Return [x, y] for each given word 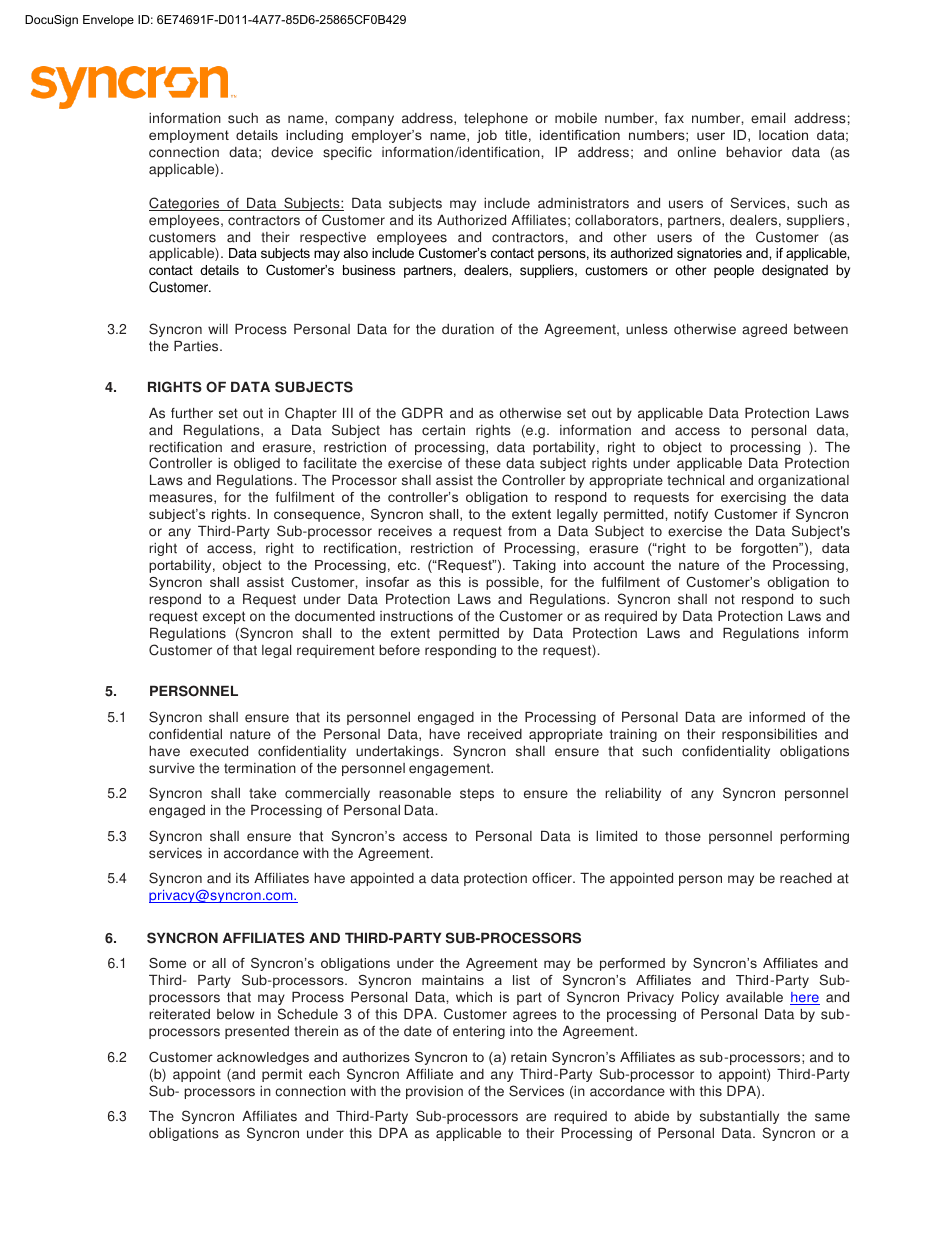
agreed [764, 330]
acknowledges [263, 1058]
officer [553, 878]
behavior [754, 152]
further [192, 413]
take [262, 793]
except [224, 617]
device [292, 152]
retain [529, 1057]
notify [691, 515]
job [487, 136]
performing [814, 837]
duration [468, 329]
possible [513, 583]
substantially [739, 1119]
